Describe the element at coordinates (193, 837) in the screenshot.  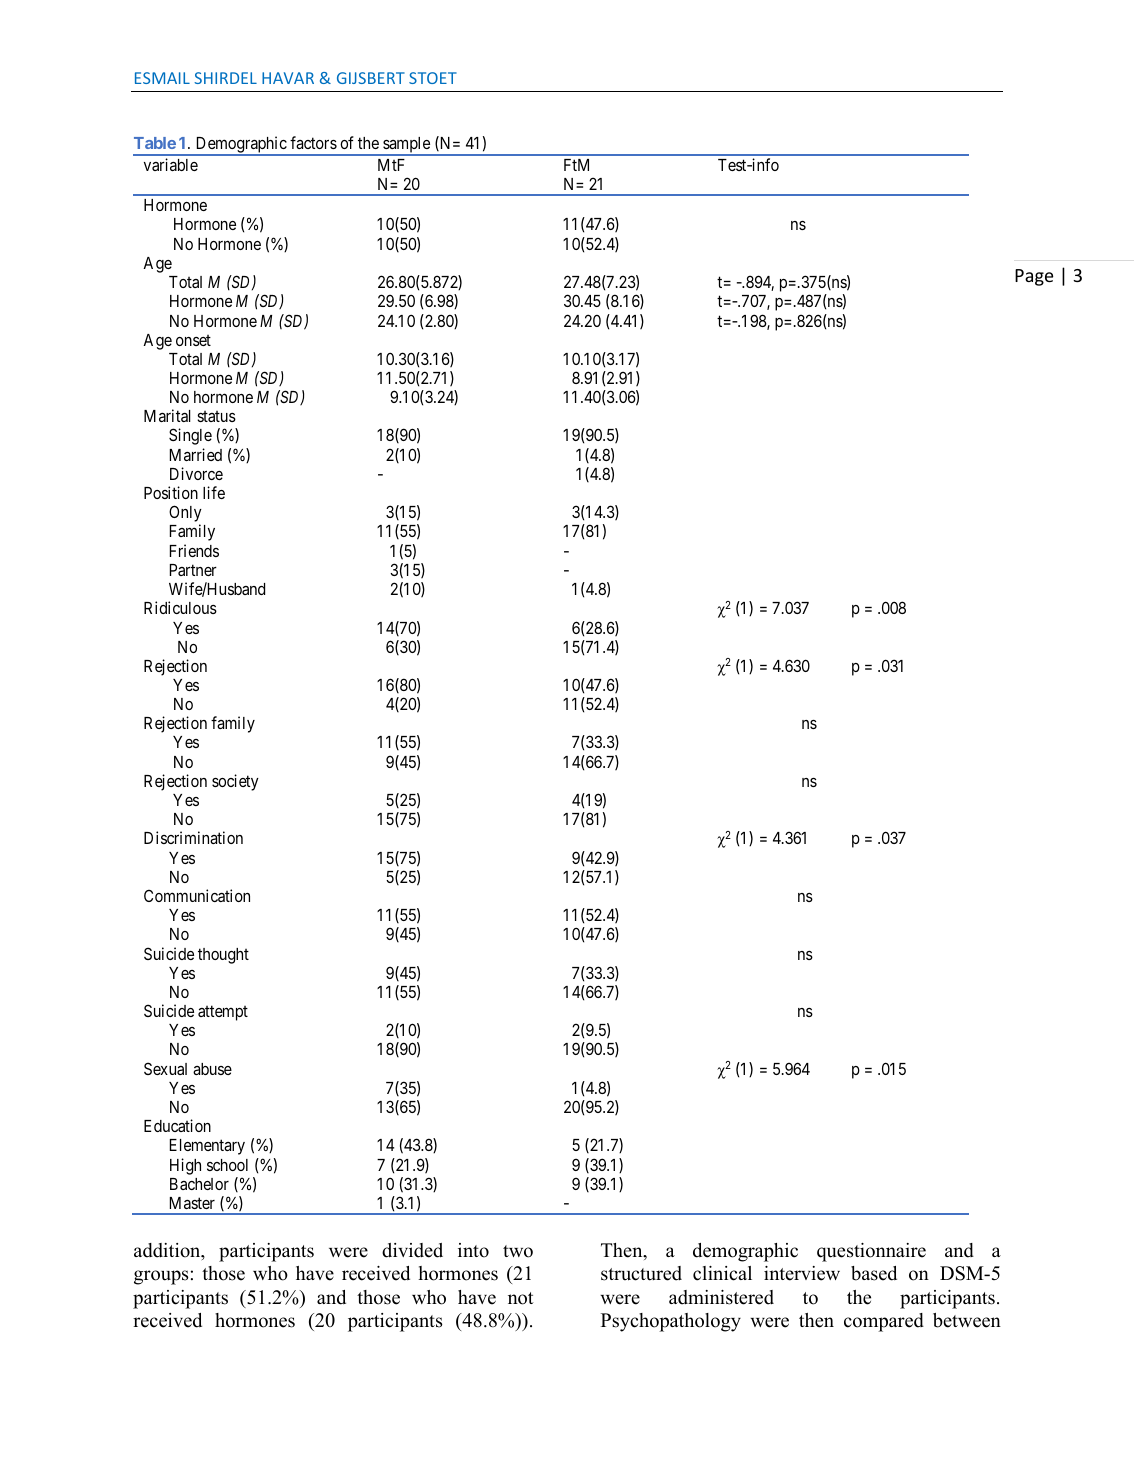
I see `Discrimination` at that location.
